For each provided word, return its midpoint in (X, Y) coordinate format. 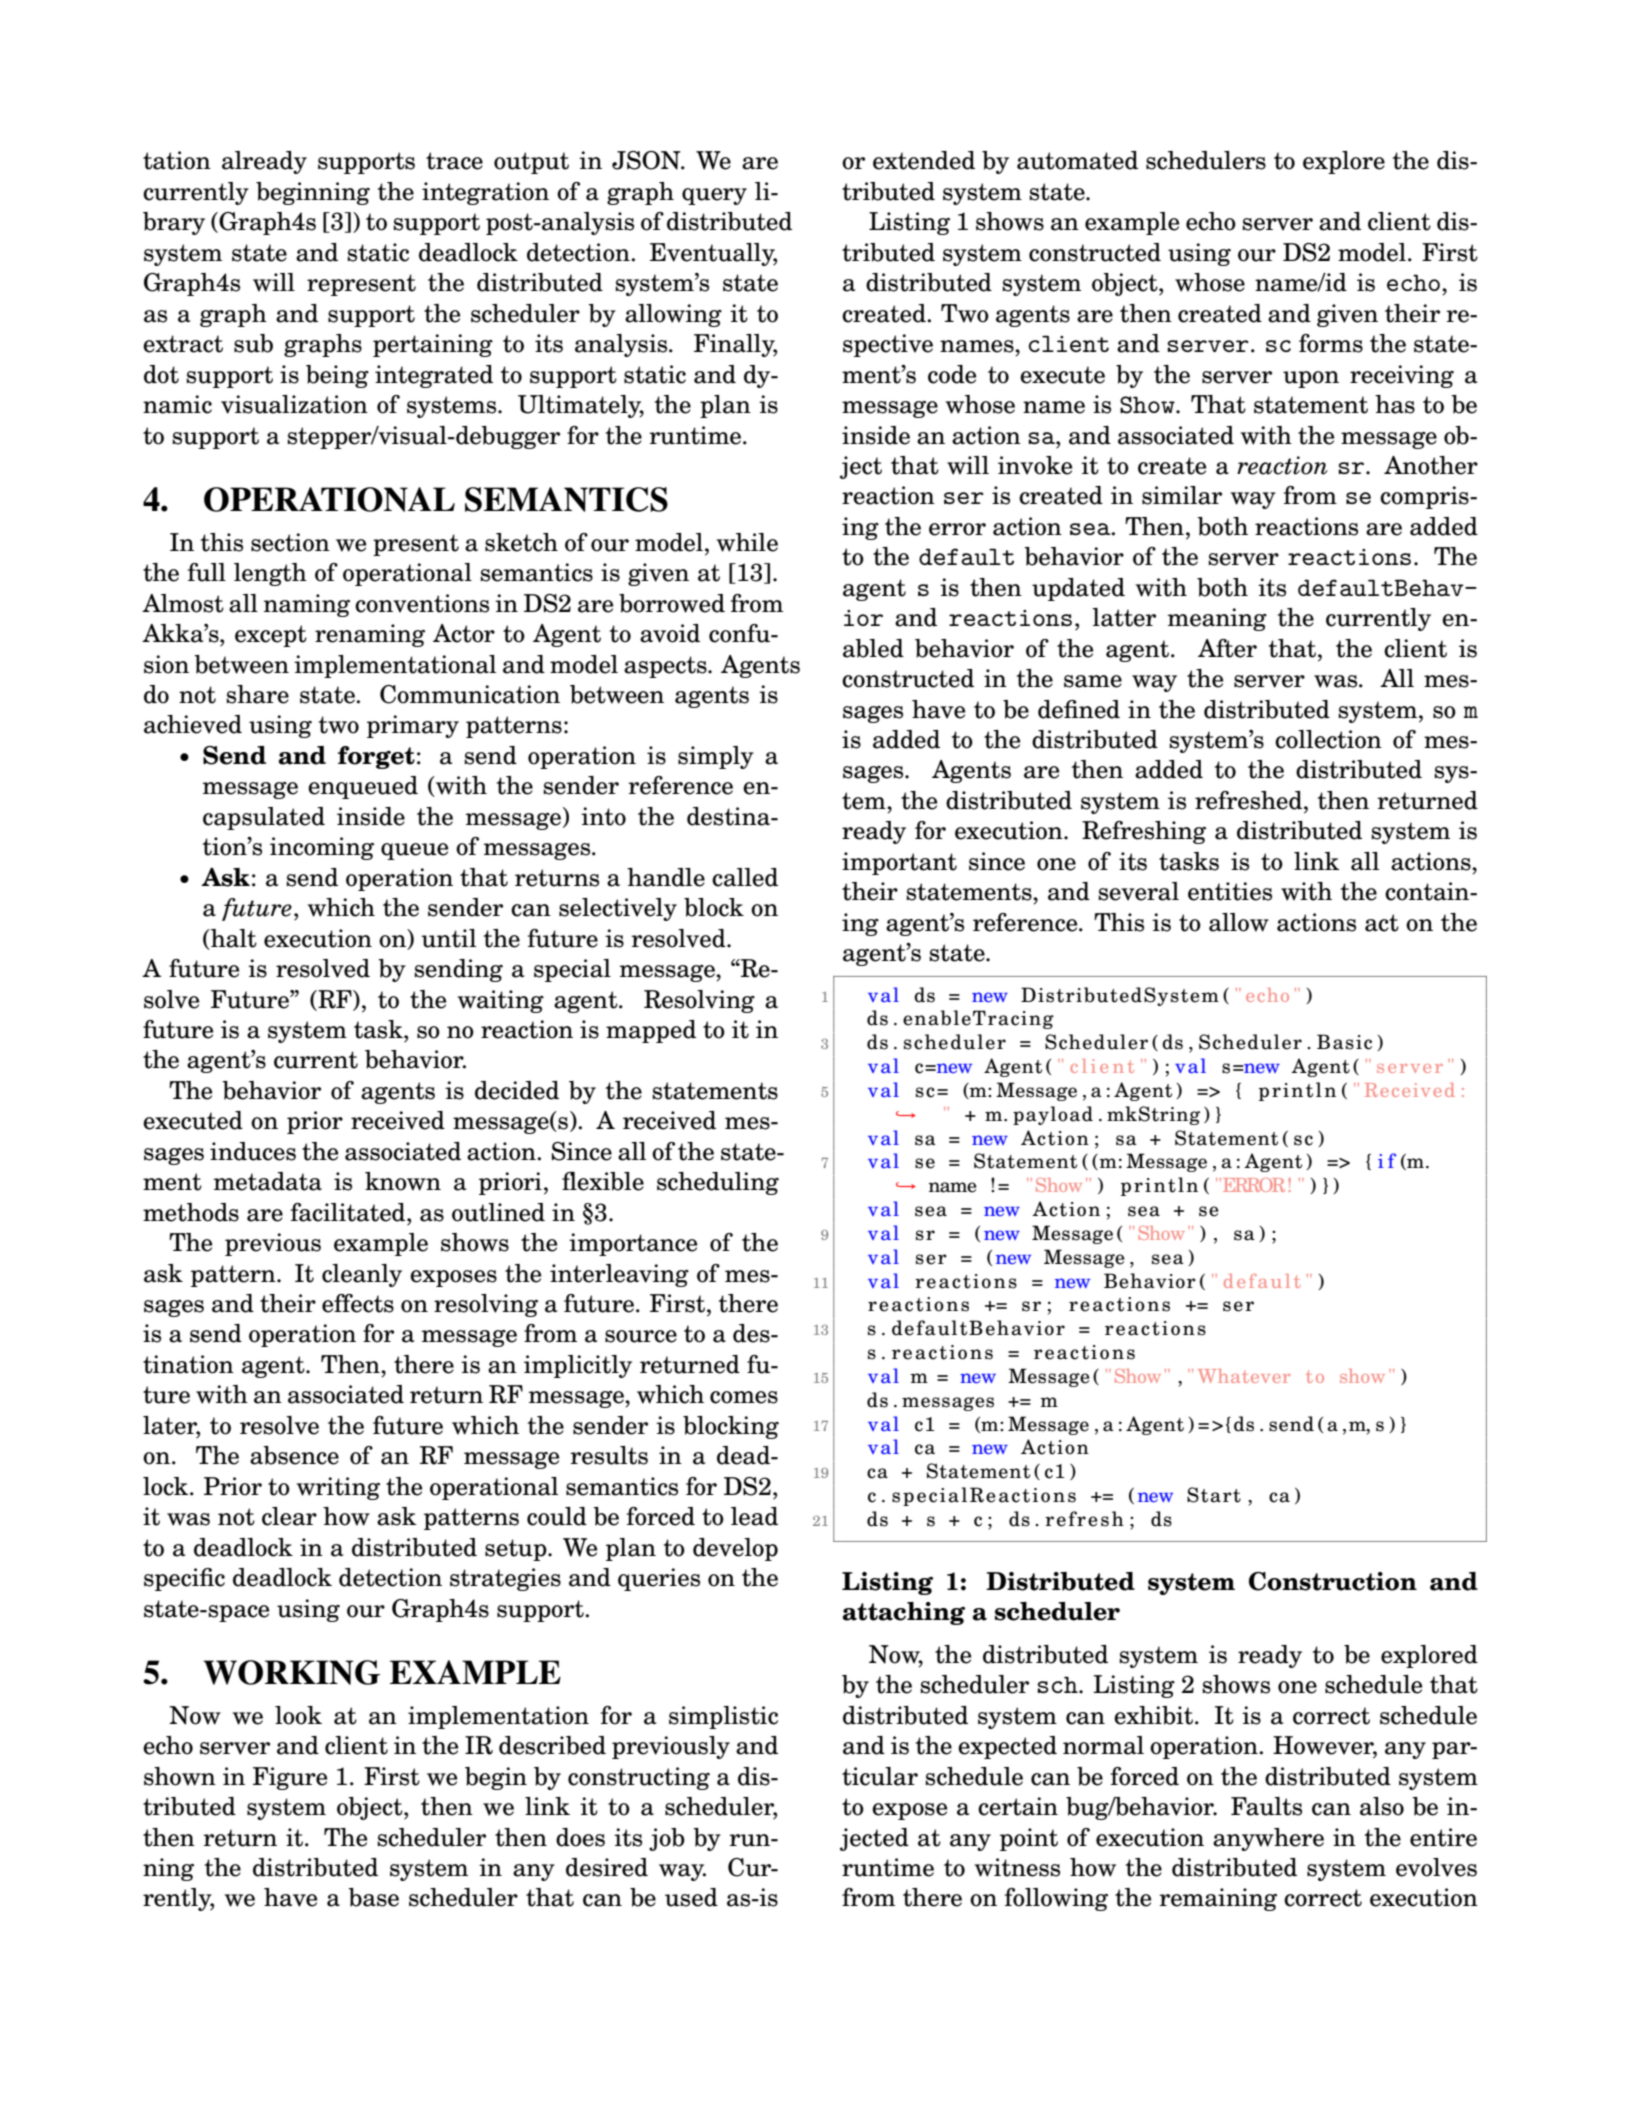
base (373, 1897)
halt (233, 938)
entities (1230, 891)
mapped (651, 1031)
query (714, 196)
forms (1331, 343)
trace (454, 161)
